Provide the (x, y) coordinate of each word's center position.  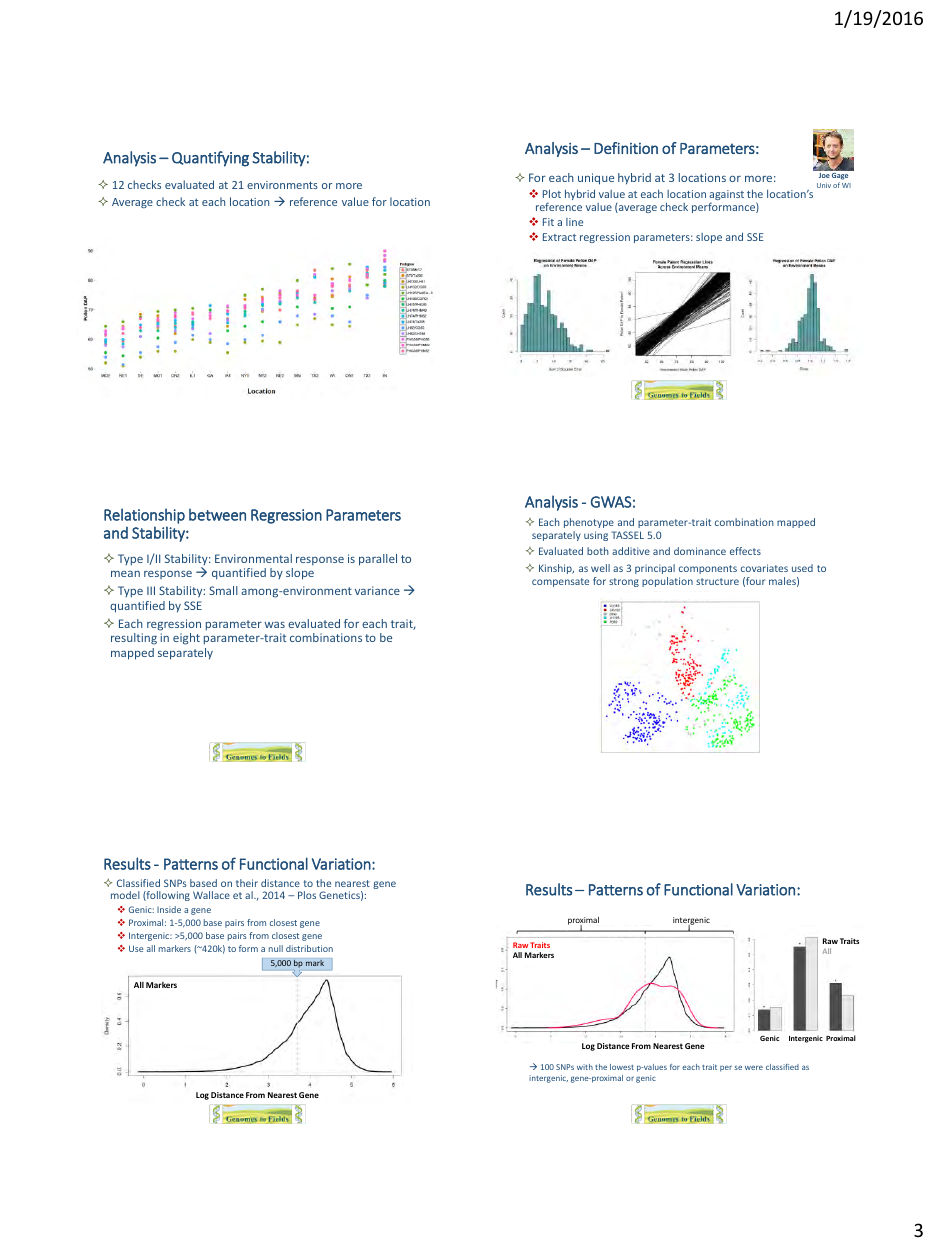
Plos (307, 895)
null (276, 948)
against (726, 196)
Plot (552, 193)
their (247, 883)
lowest (622, 1067)
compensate (560, 582)
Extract (559, 237)
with (585, 1067)
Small (223, 590)
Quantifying (210, 159)
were (754, 1067)
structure (717, 581)
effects (745, 551)
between (217, 515)
